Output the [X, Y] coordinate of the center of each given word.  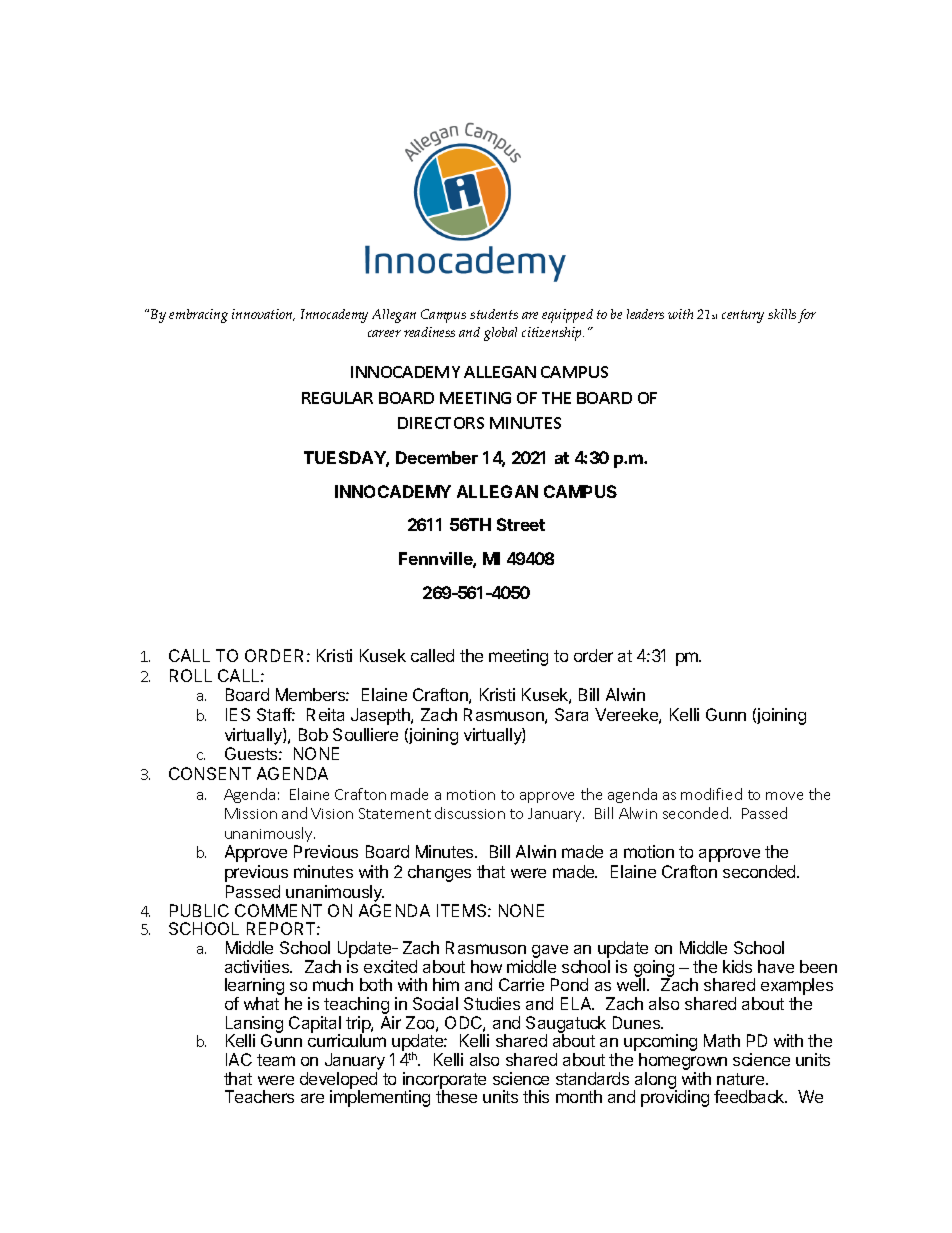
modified [711, 794]
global [500, 334]
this [536, 1096]
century [743, 316]
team [276, 1060]
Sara [571, 714]
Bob [313, 734]
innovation [263, 315]
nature [742, 1079]
